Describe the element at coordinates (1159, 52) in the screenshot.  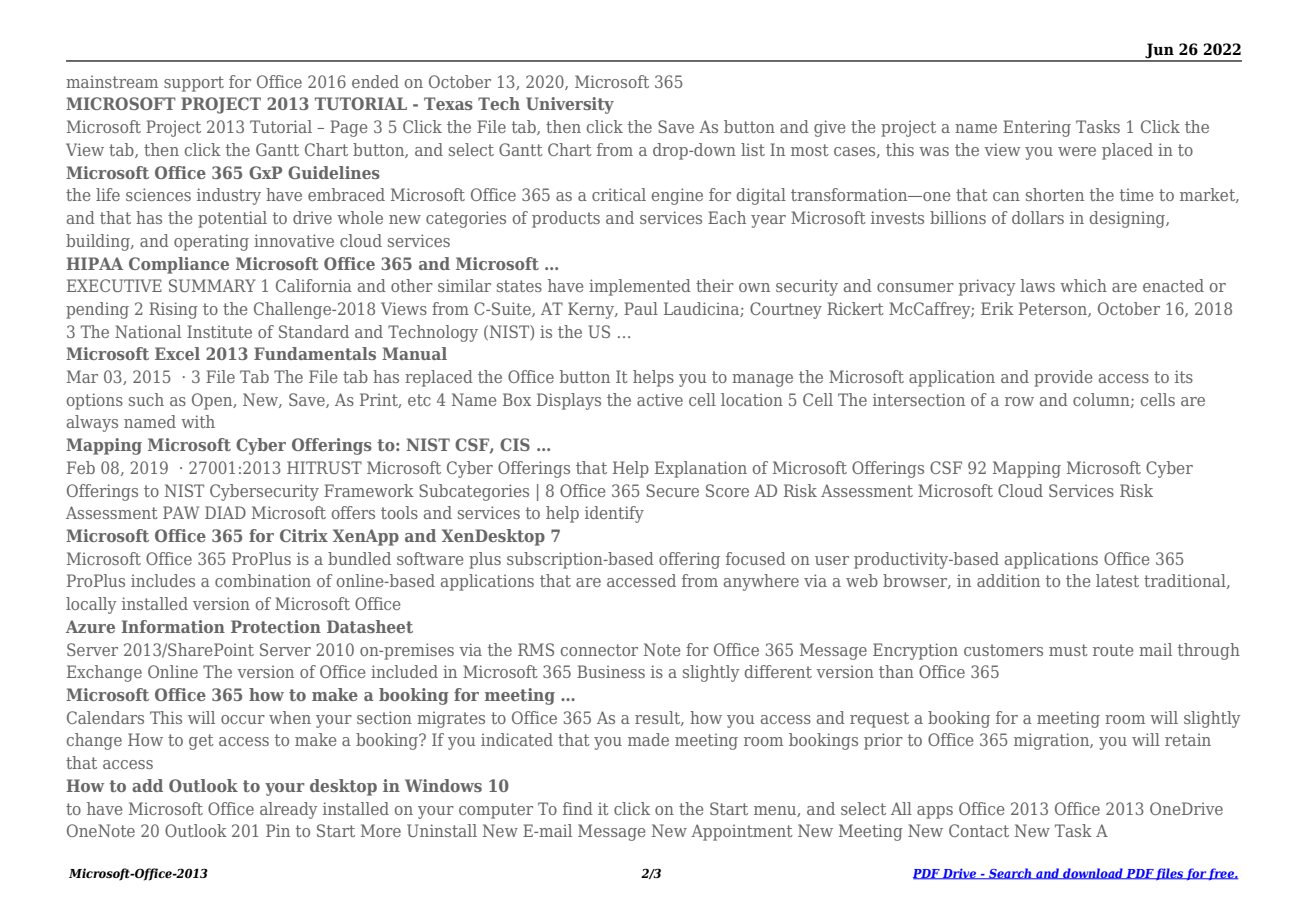
I see `Jun` at that location.
